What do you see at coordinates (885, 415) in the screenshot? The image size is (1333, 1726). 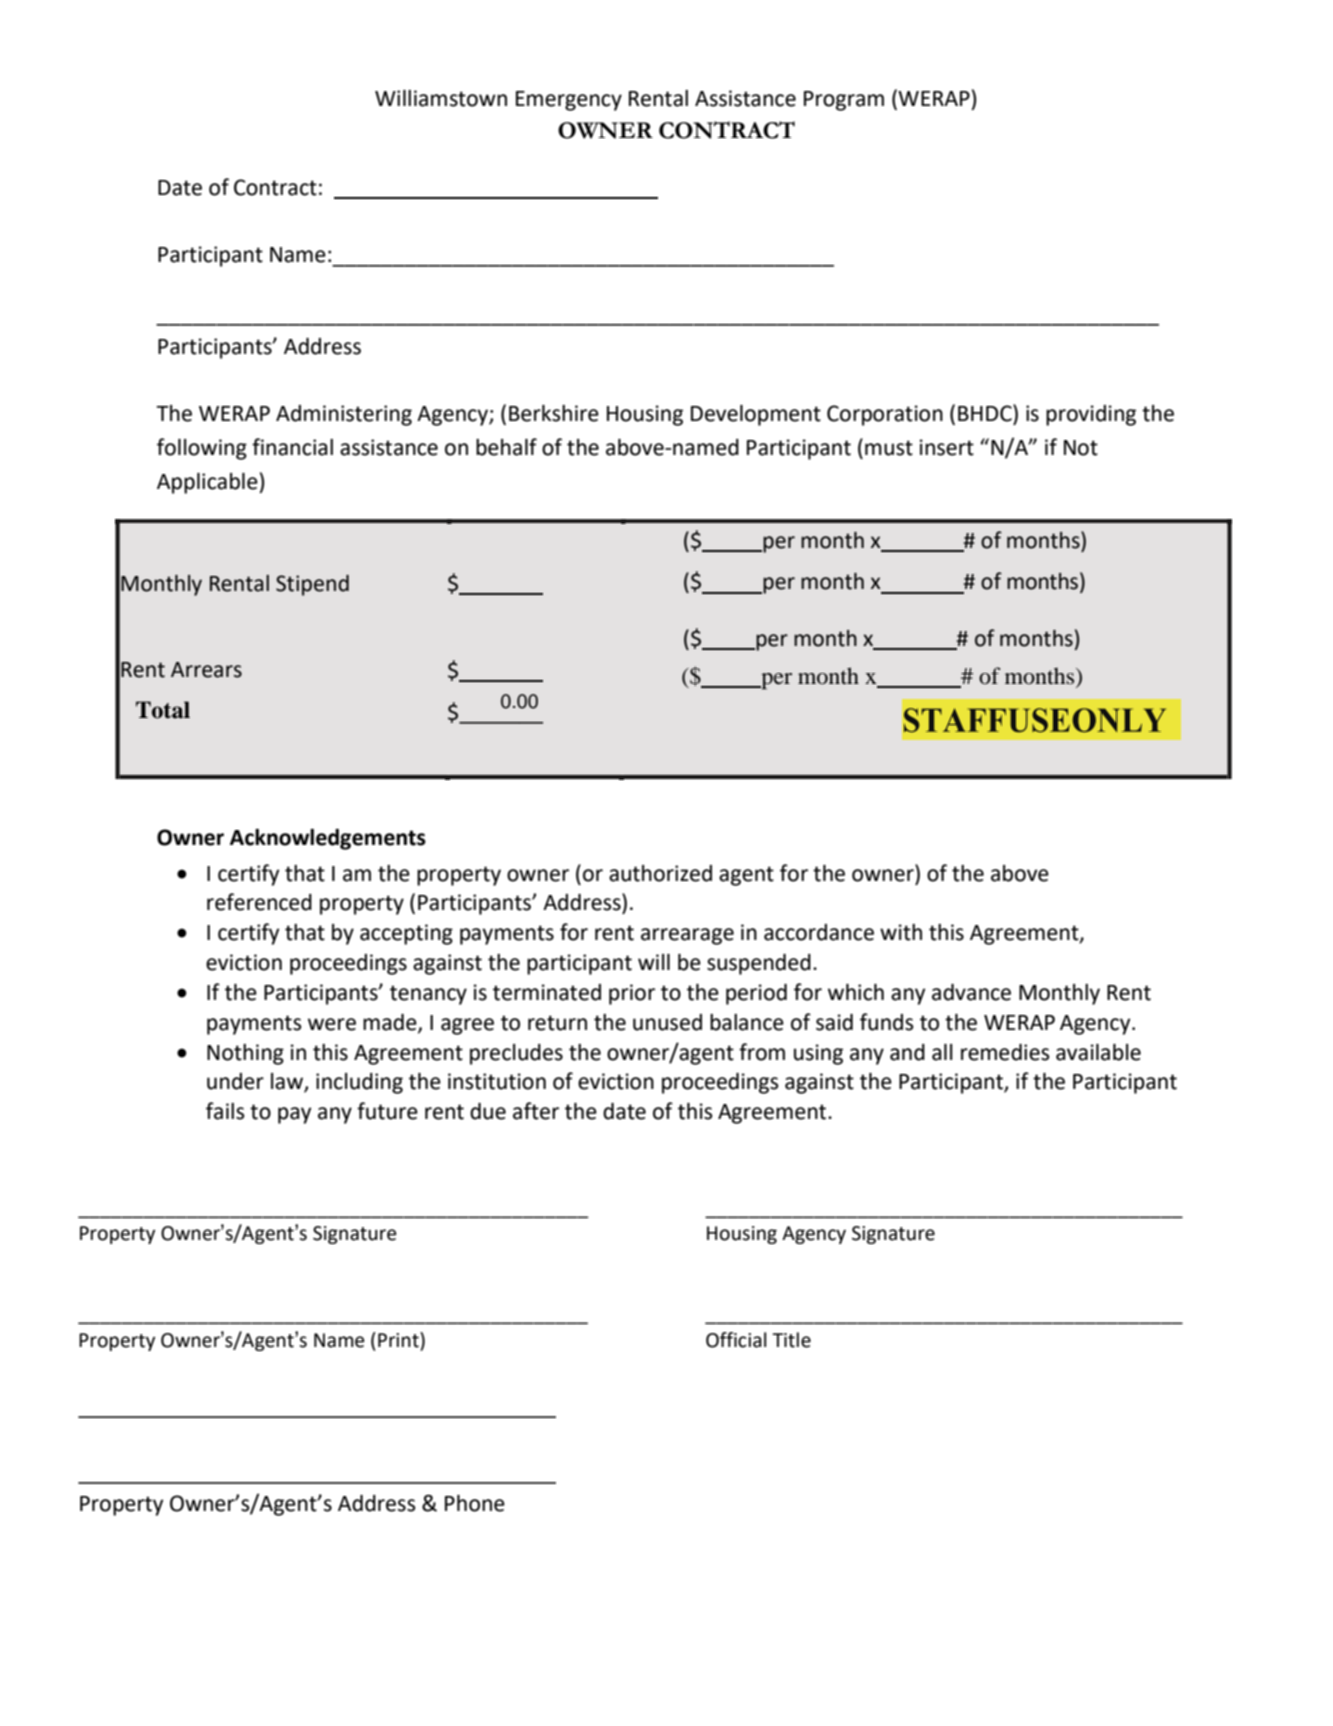 I see `Corporation` at bounding box center [885, 415].
